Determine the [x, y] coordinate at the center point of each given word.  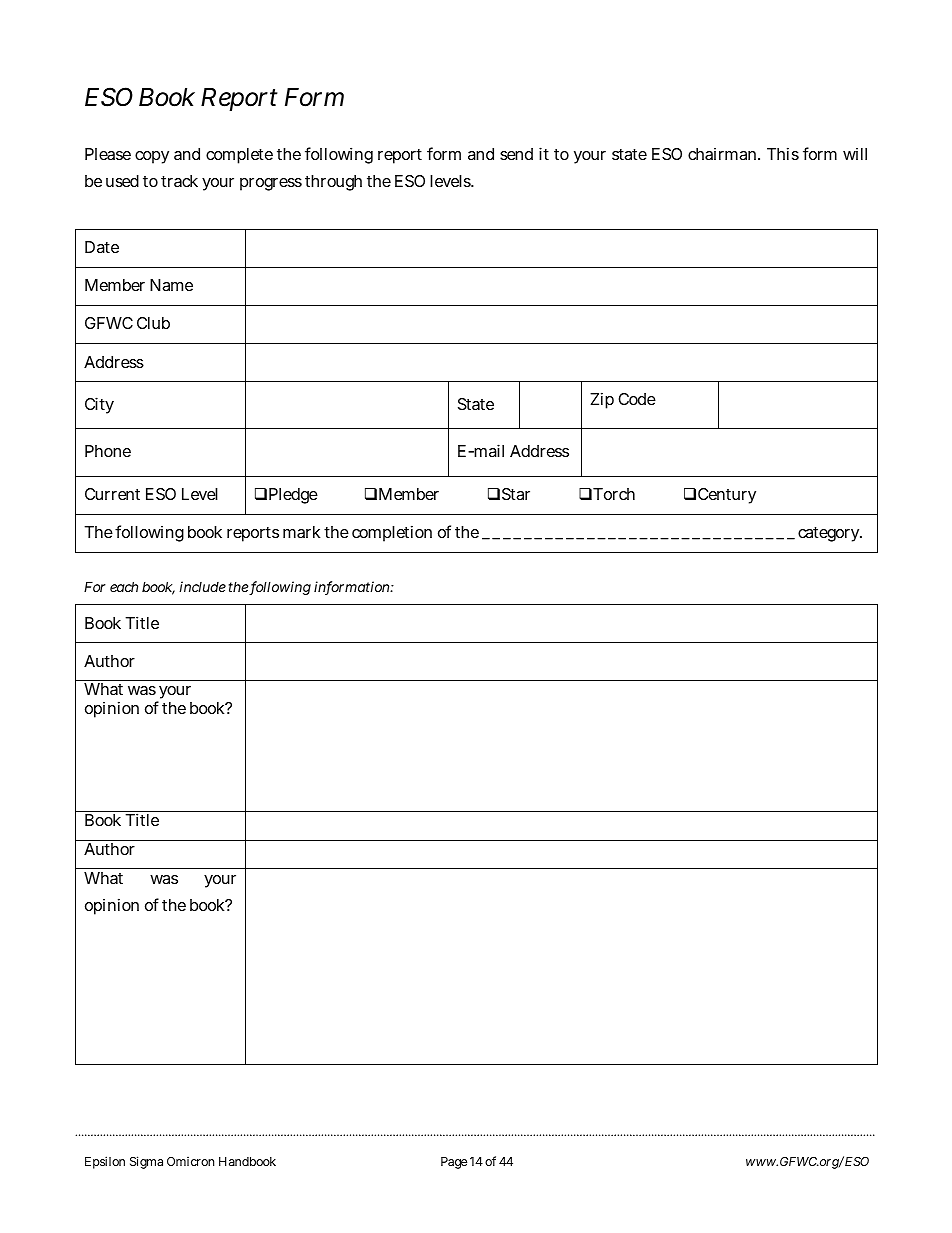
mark [301, 532]
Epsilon [105, 1162]
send [516, 154]
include [202, 586]
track [179, 181]
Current [112, 494]
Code [637, 399]
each [124, 586]
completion [392, 533]
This [783, 153]
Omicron [190, 1161]
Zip [602, 400]
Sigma [146, 1162]
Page [454, 1163]
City [99, 405]
